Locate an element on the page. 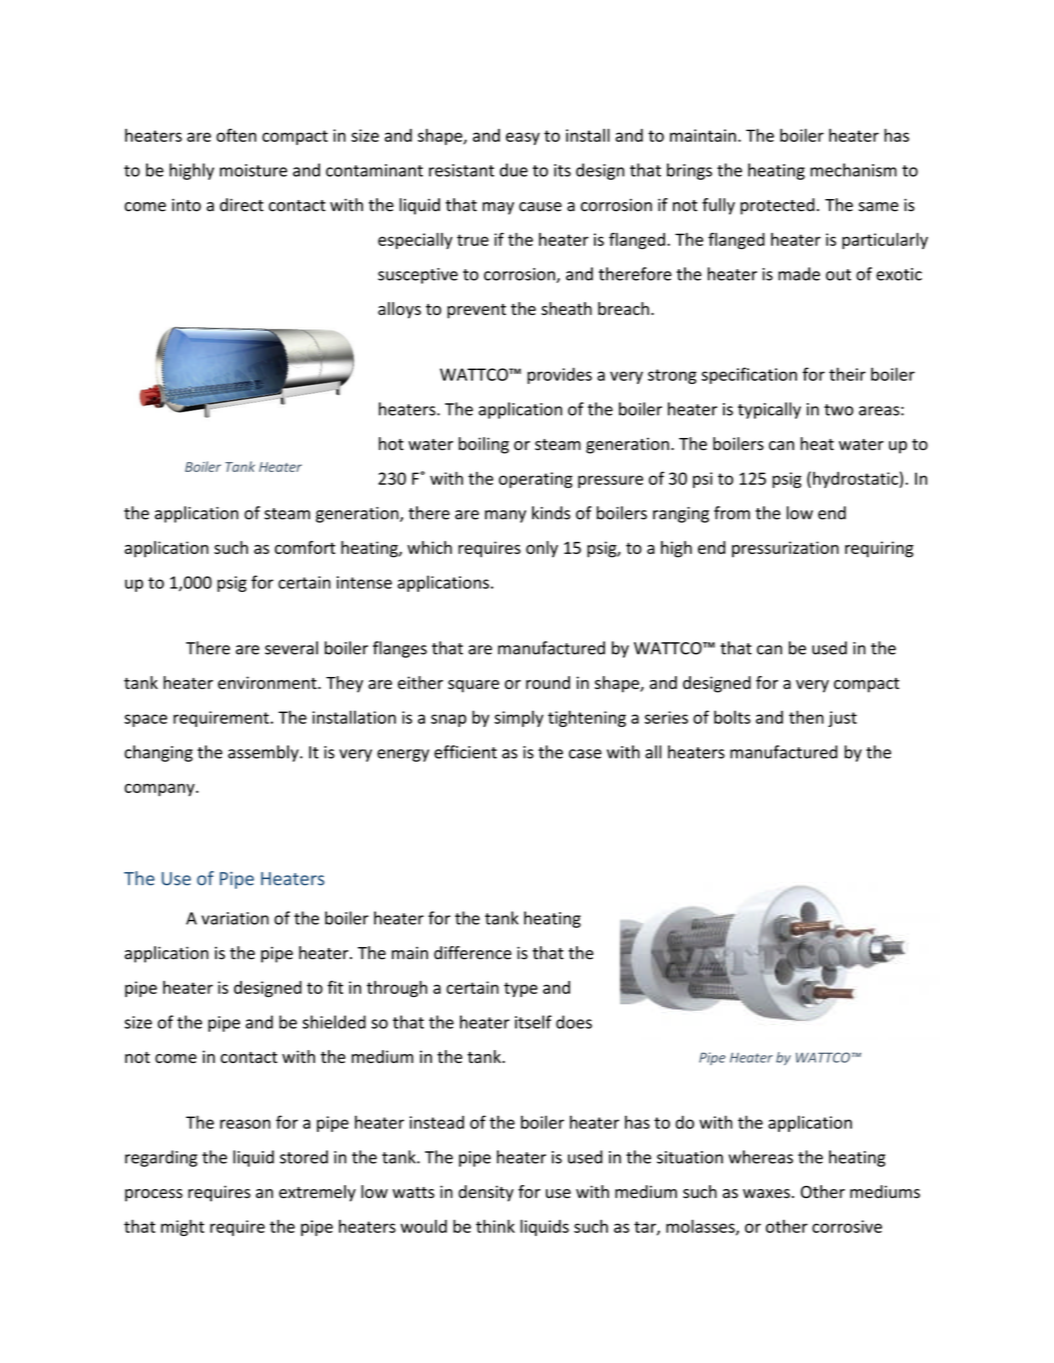 This page has height=1363, width=1054. round is located at coordinates (548, 682).
